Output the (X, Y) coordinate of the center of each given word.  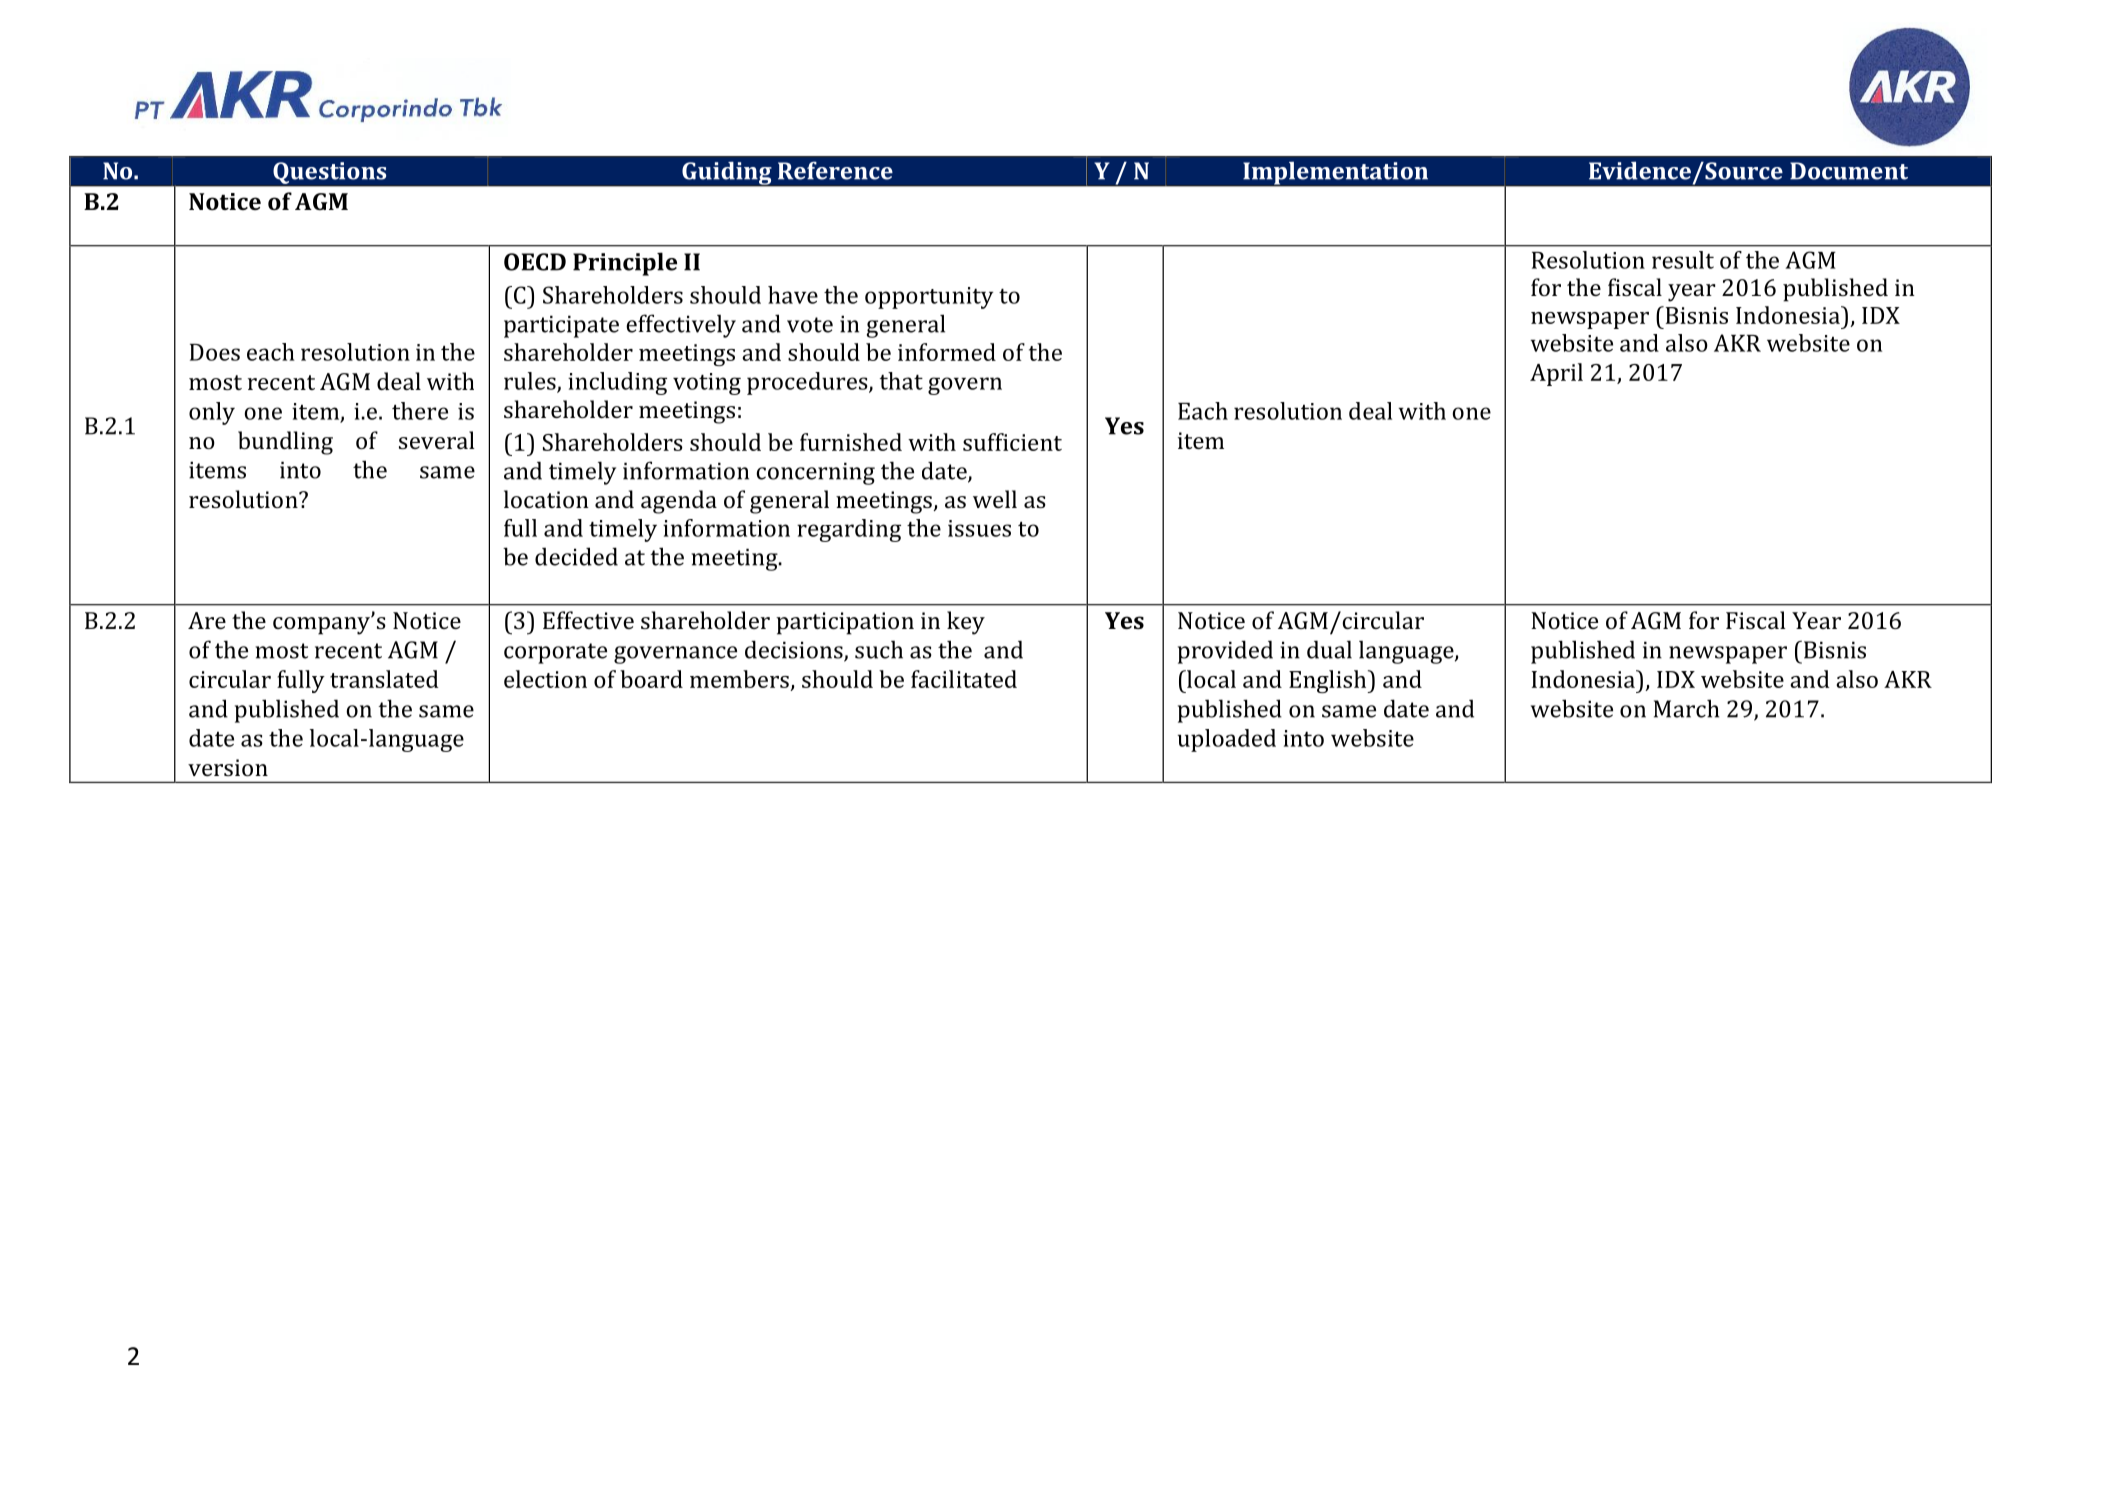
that (901, 381)
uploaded (1227, 740)
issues (979, 528)
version (228, 767)
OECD (535, 262)
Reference (835, 170)
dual (1329, 649)
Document (1849, 171)
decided (576, 556)
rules (531, 382)
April (1556, 374)
